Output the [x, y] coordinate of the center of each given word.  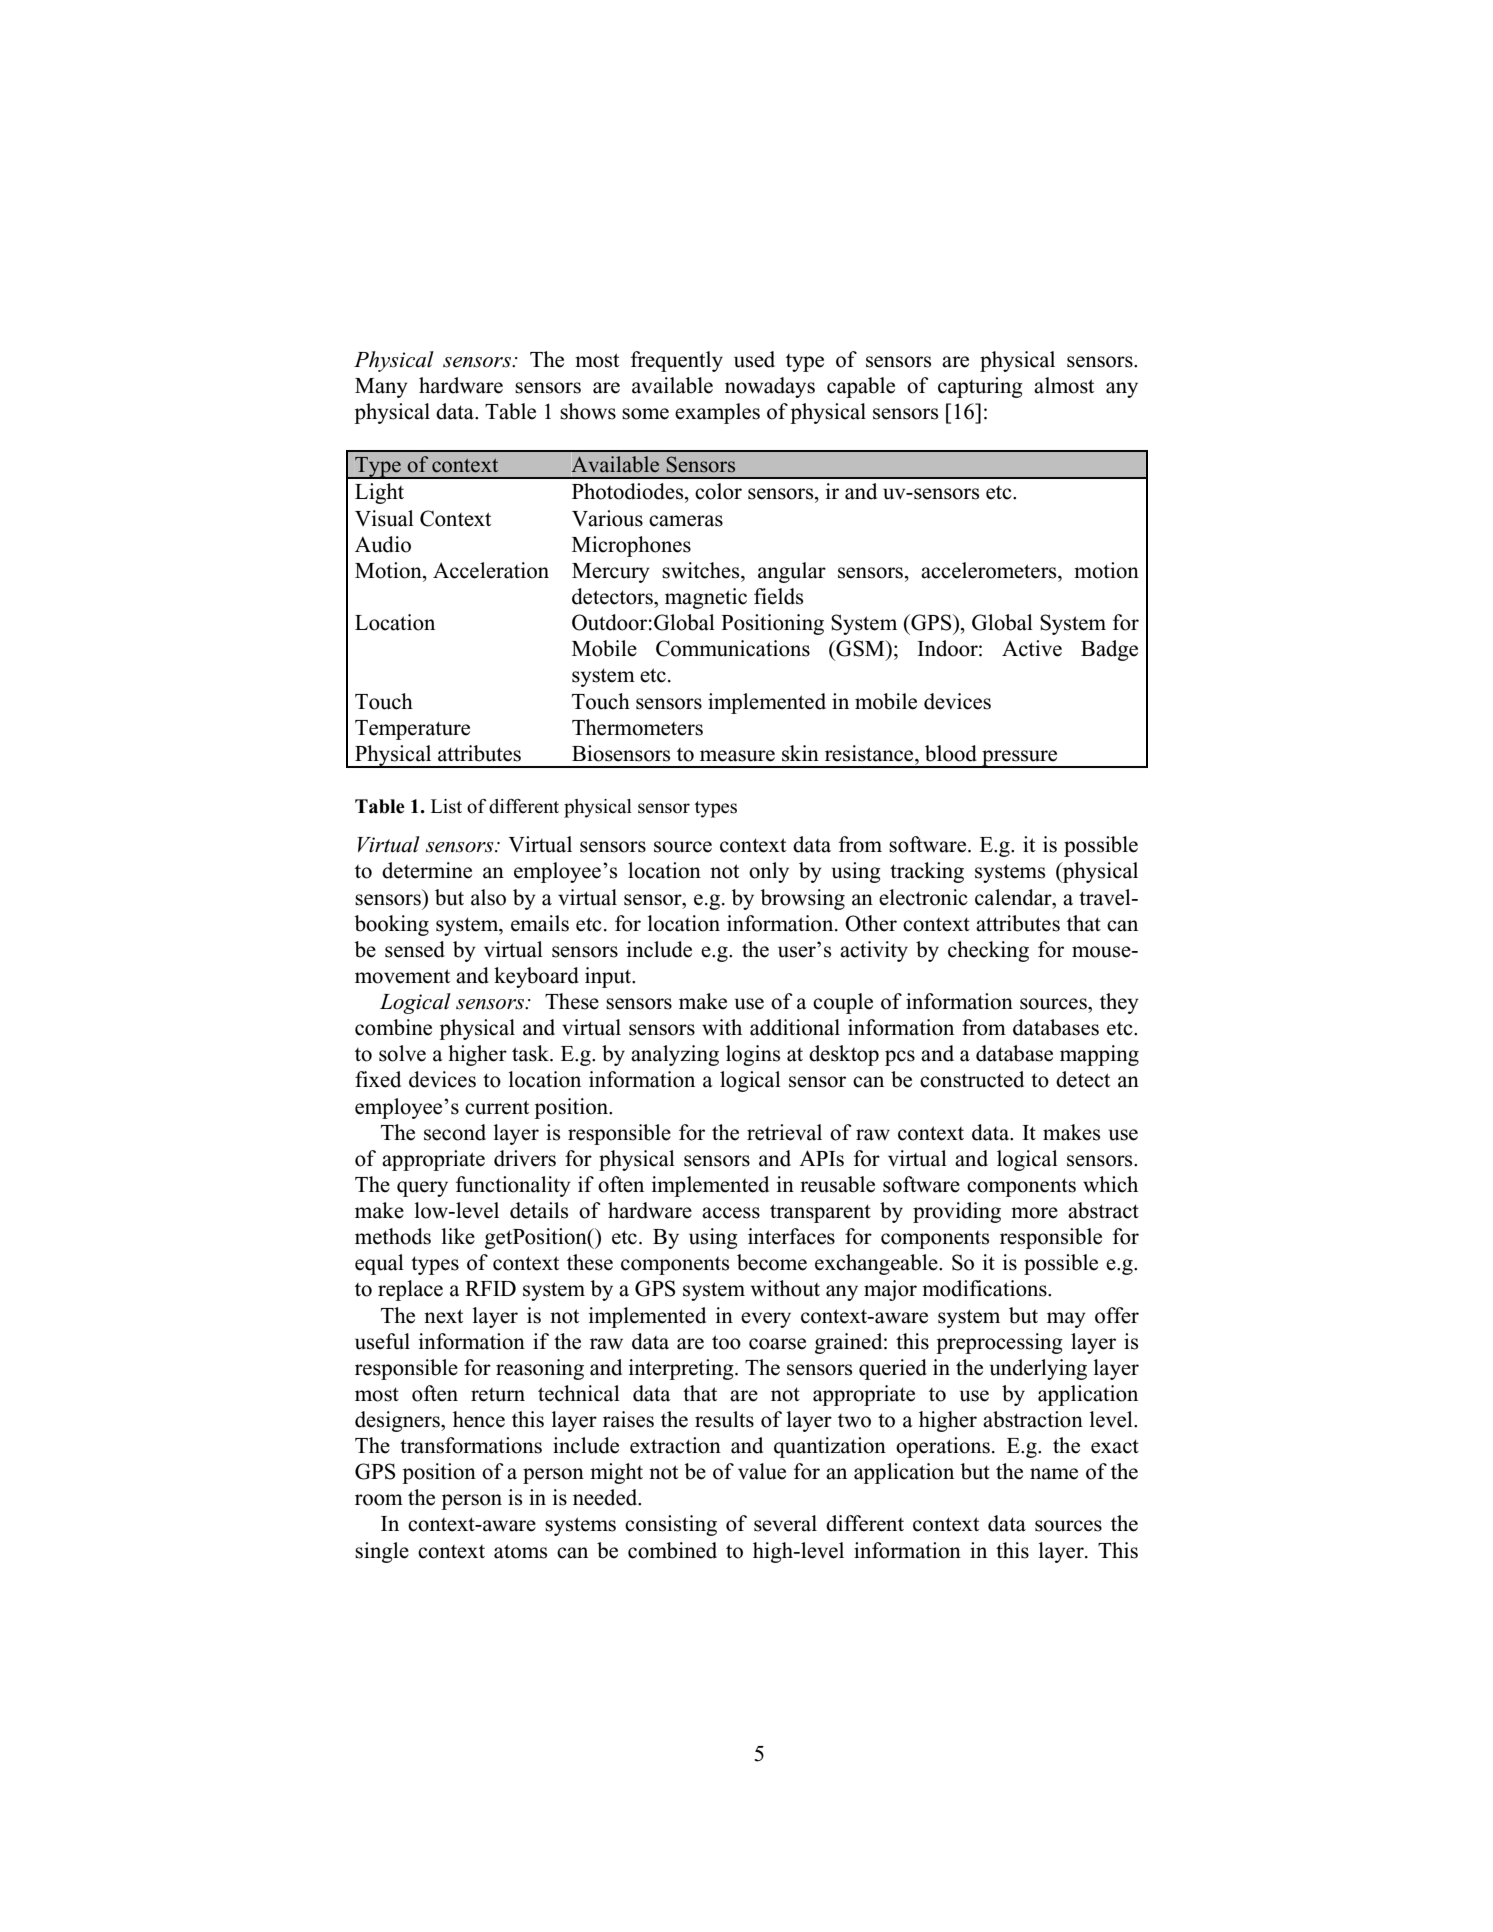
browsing [803, 899]
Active [1032, 648]
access [731, 1213]
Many [381, 388]
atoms [520, 1551]
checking [988, 951]
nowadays [770, 387]
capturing [980, 387]
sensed [415, 949]
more [1034, 1213]
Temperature [412, 730]
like [458, 1236]
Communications [733, 648]
